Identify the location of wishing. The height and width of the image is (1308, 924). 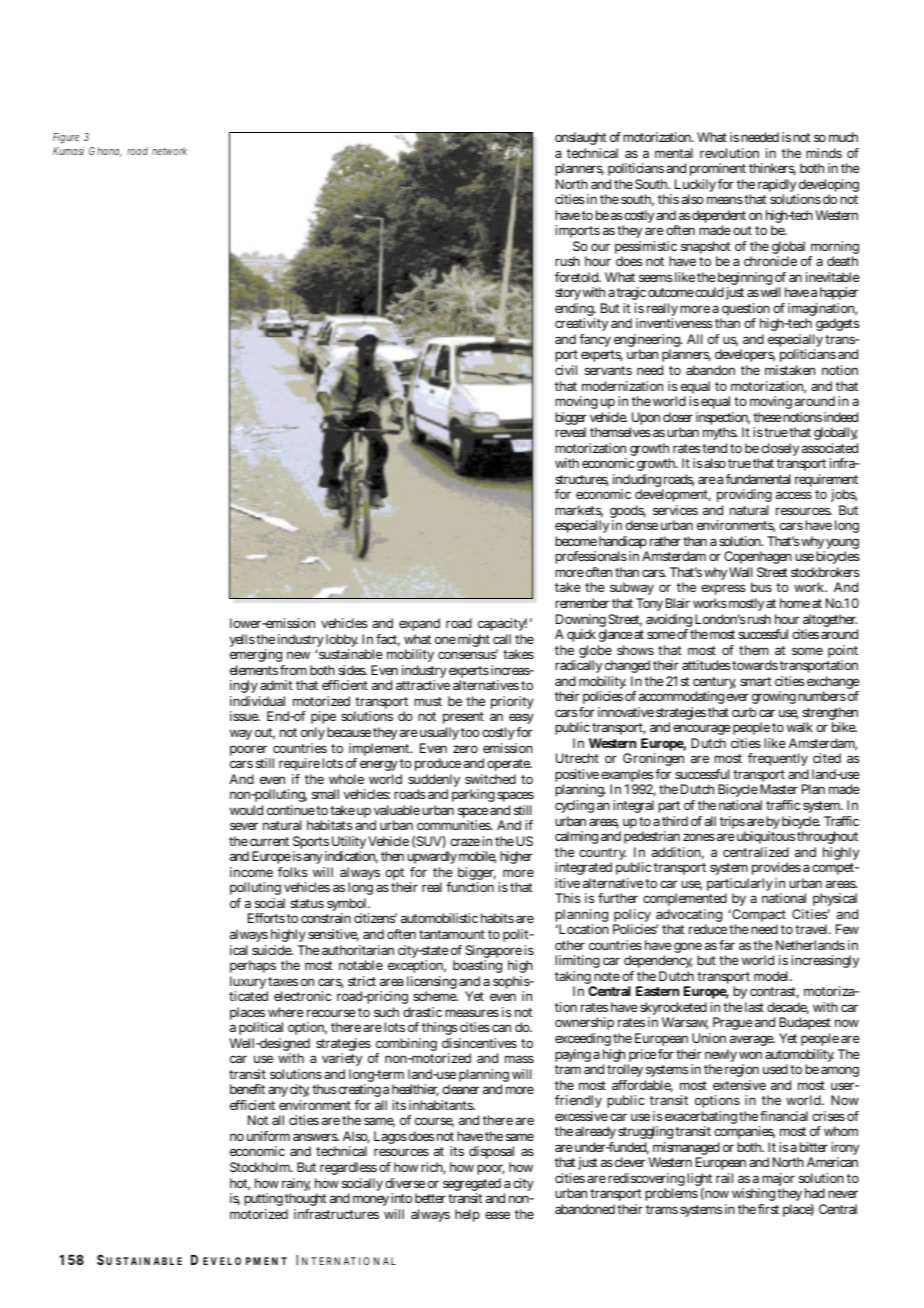
(753, 1196).
